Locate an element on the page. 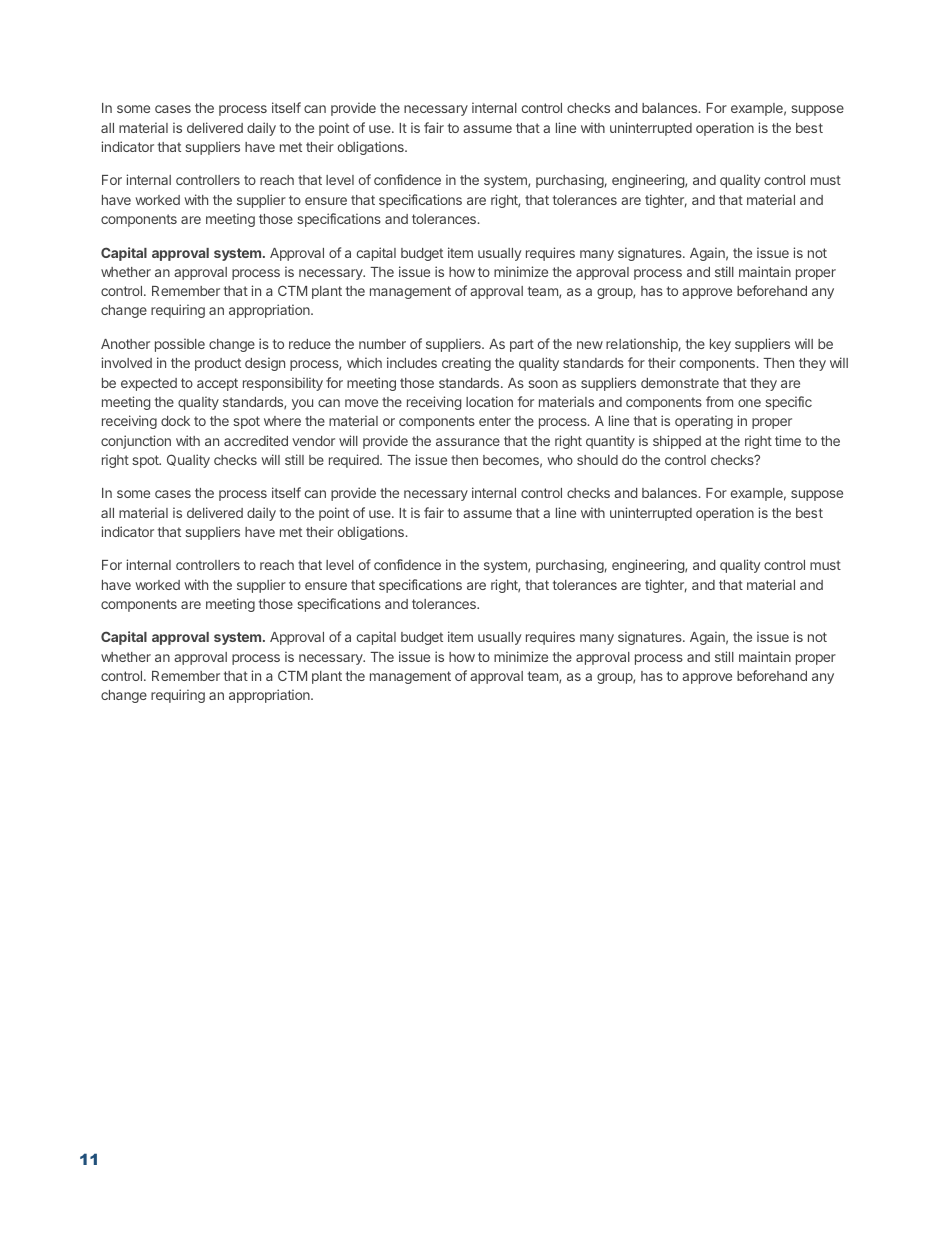 The height and width of the page is (1233, 952). dock is located at coordinates (175, 421).
